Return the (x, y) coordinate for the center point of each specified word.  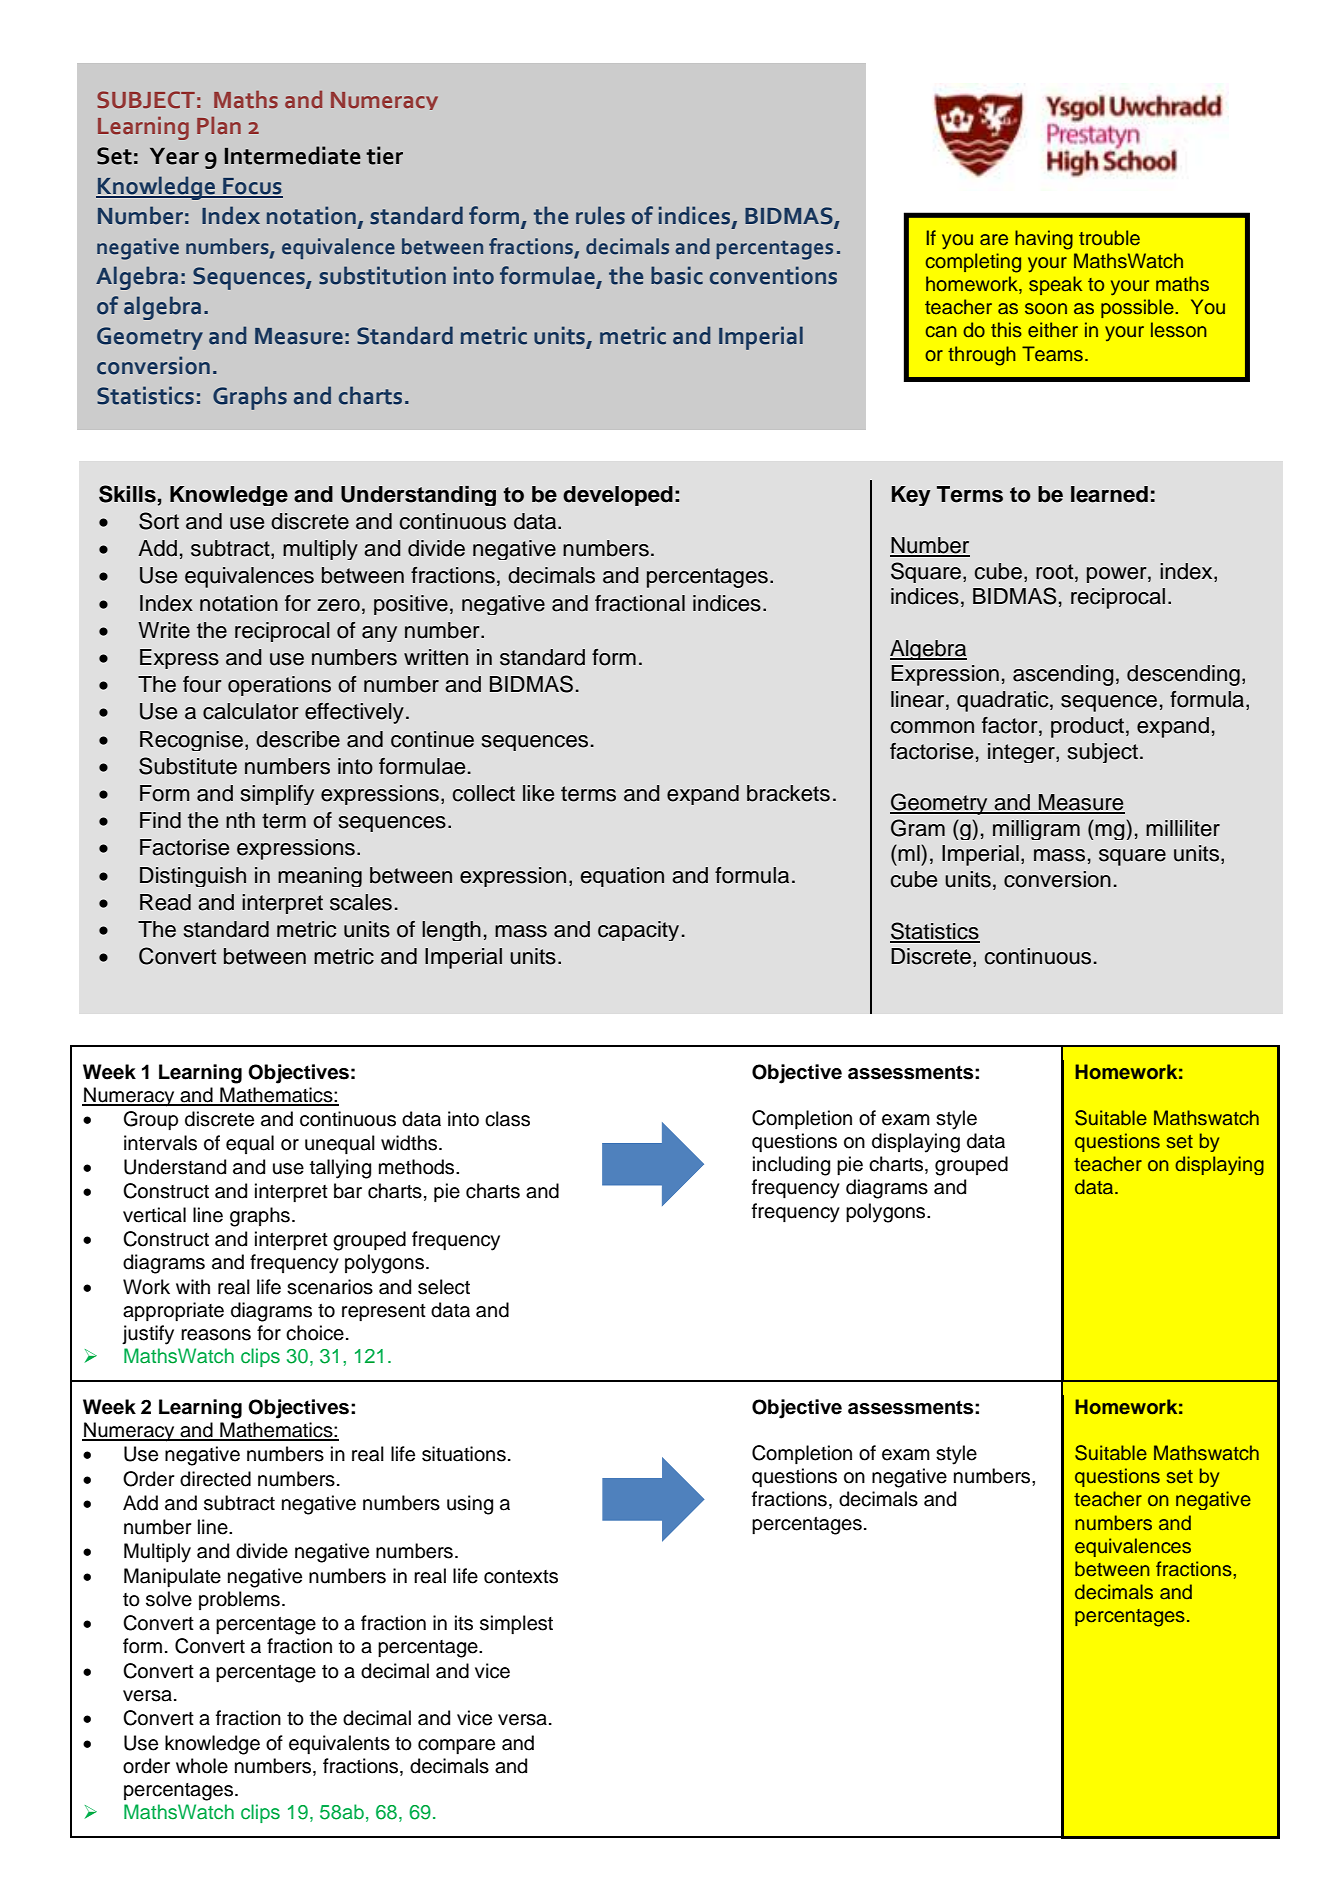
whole (202, 1766)
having (1044, 240)
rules (600, 215)
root (1056, 572)
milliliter (1183, 828)
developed (618, 496)
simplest (516, 1624)
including (791, 1166)
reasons (216, 1335)
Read (165, 902)
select (444, 1287)
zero (338, 605)
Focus (252, 187)
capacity (638, 931)
